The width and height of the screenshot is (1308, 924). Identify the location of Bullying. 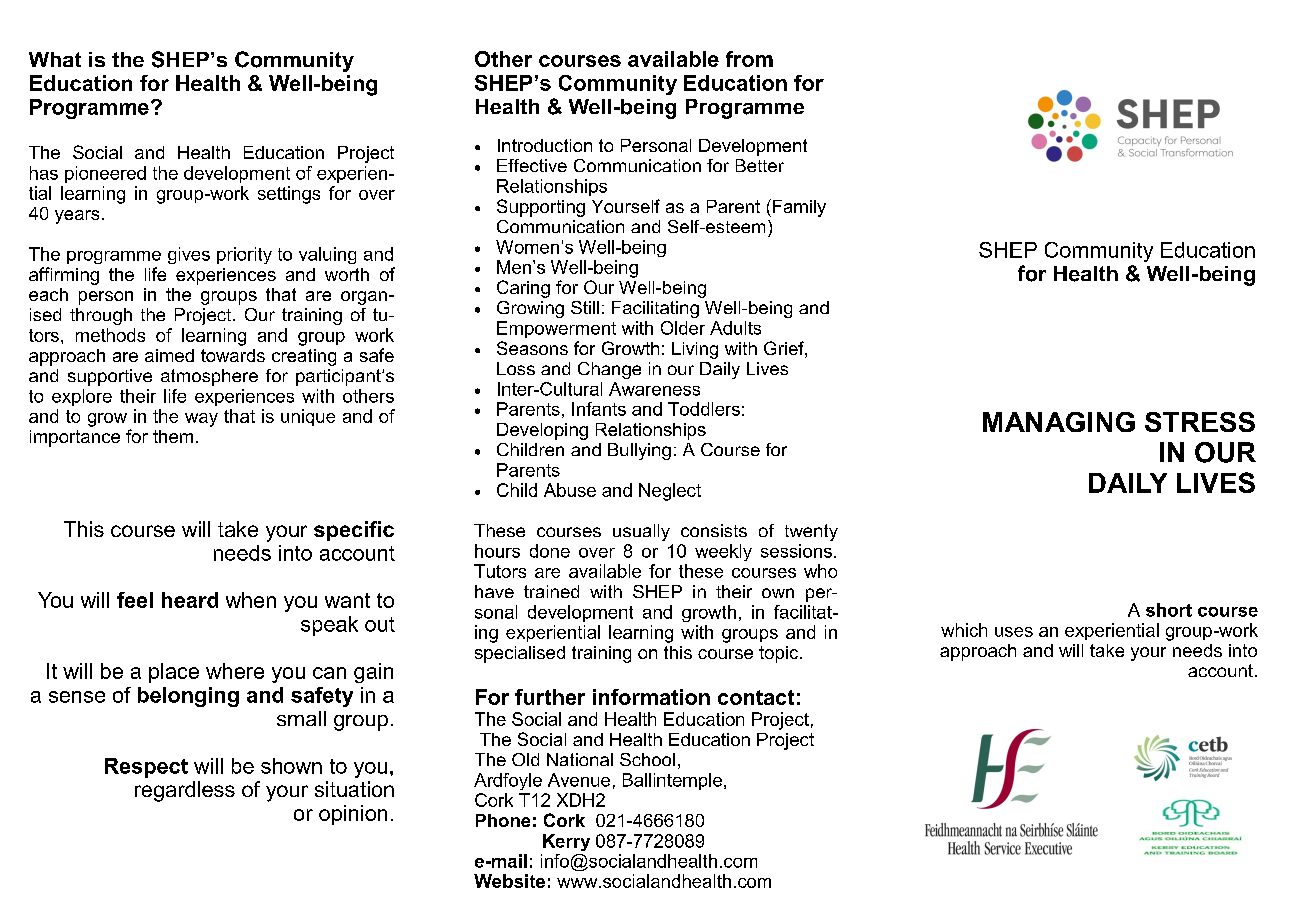
(639, 451).
